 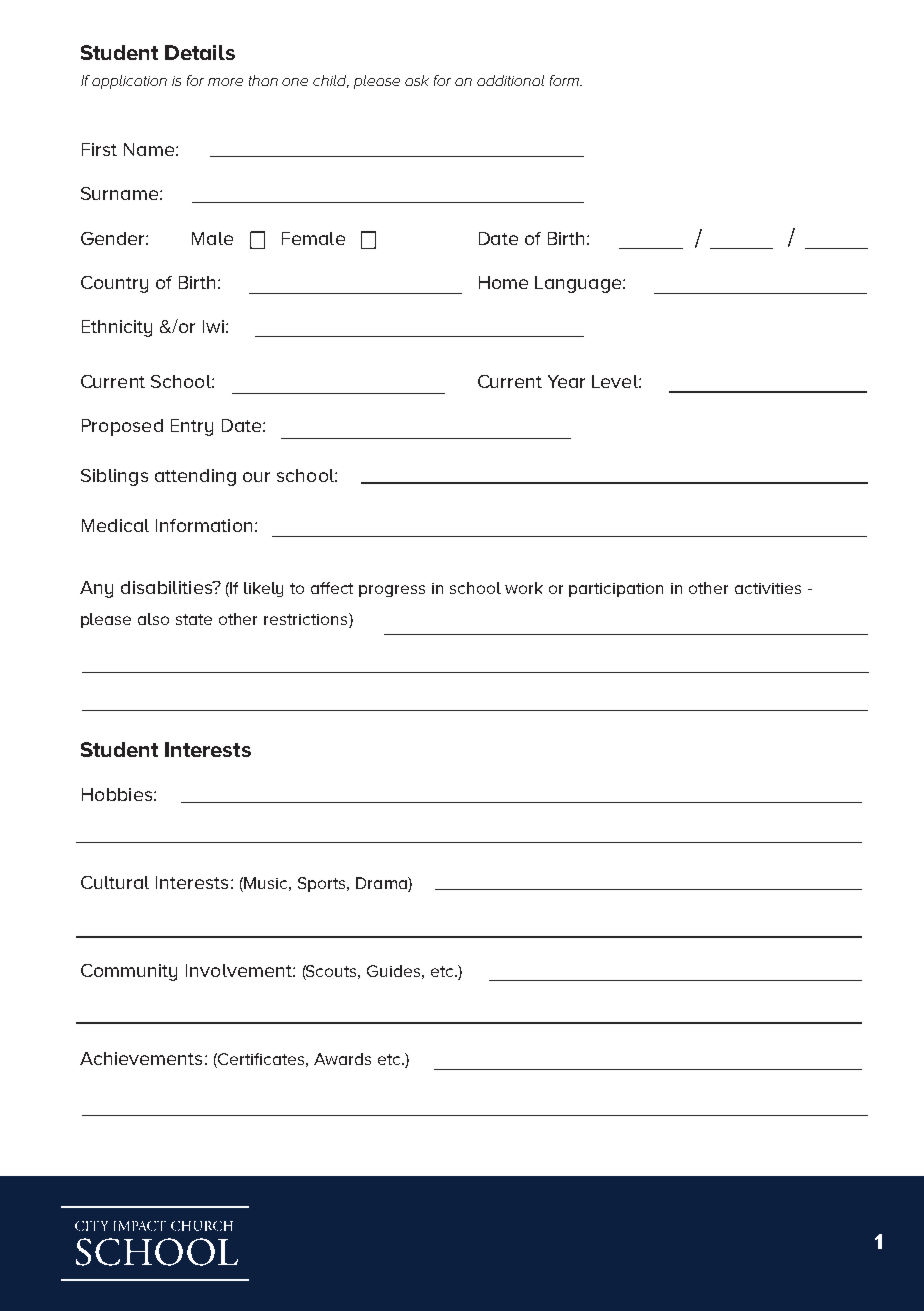 What do you see at coordinates (141, 1058) in the screenshot?
I see `Achievements` at bounding box center [141, 1058].
